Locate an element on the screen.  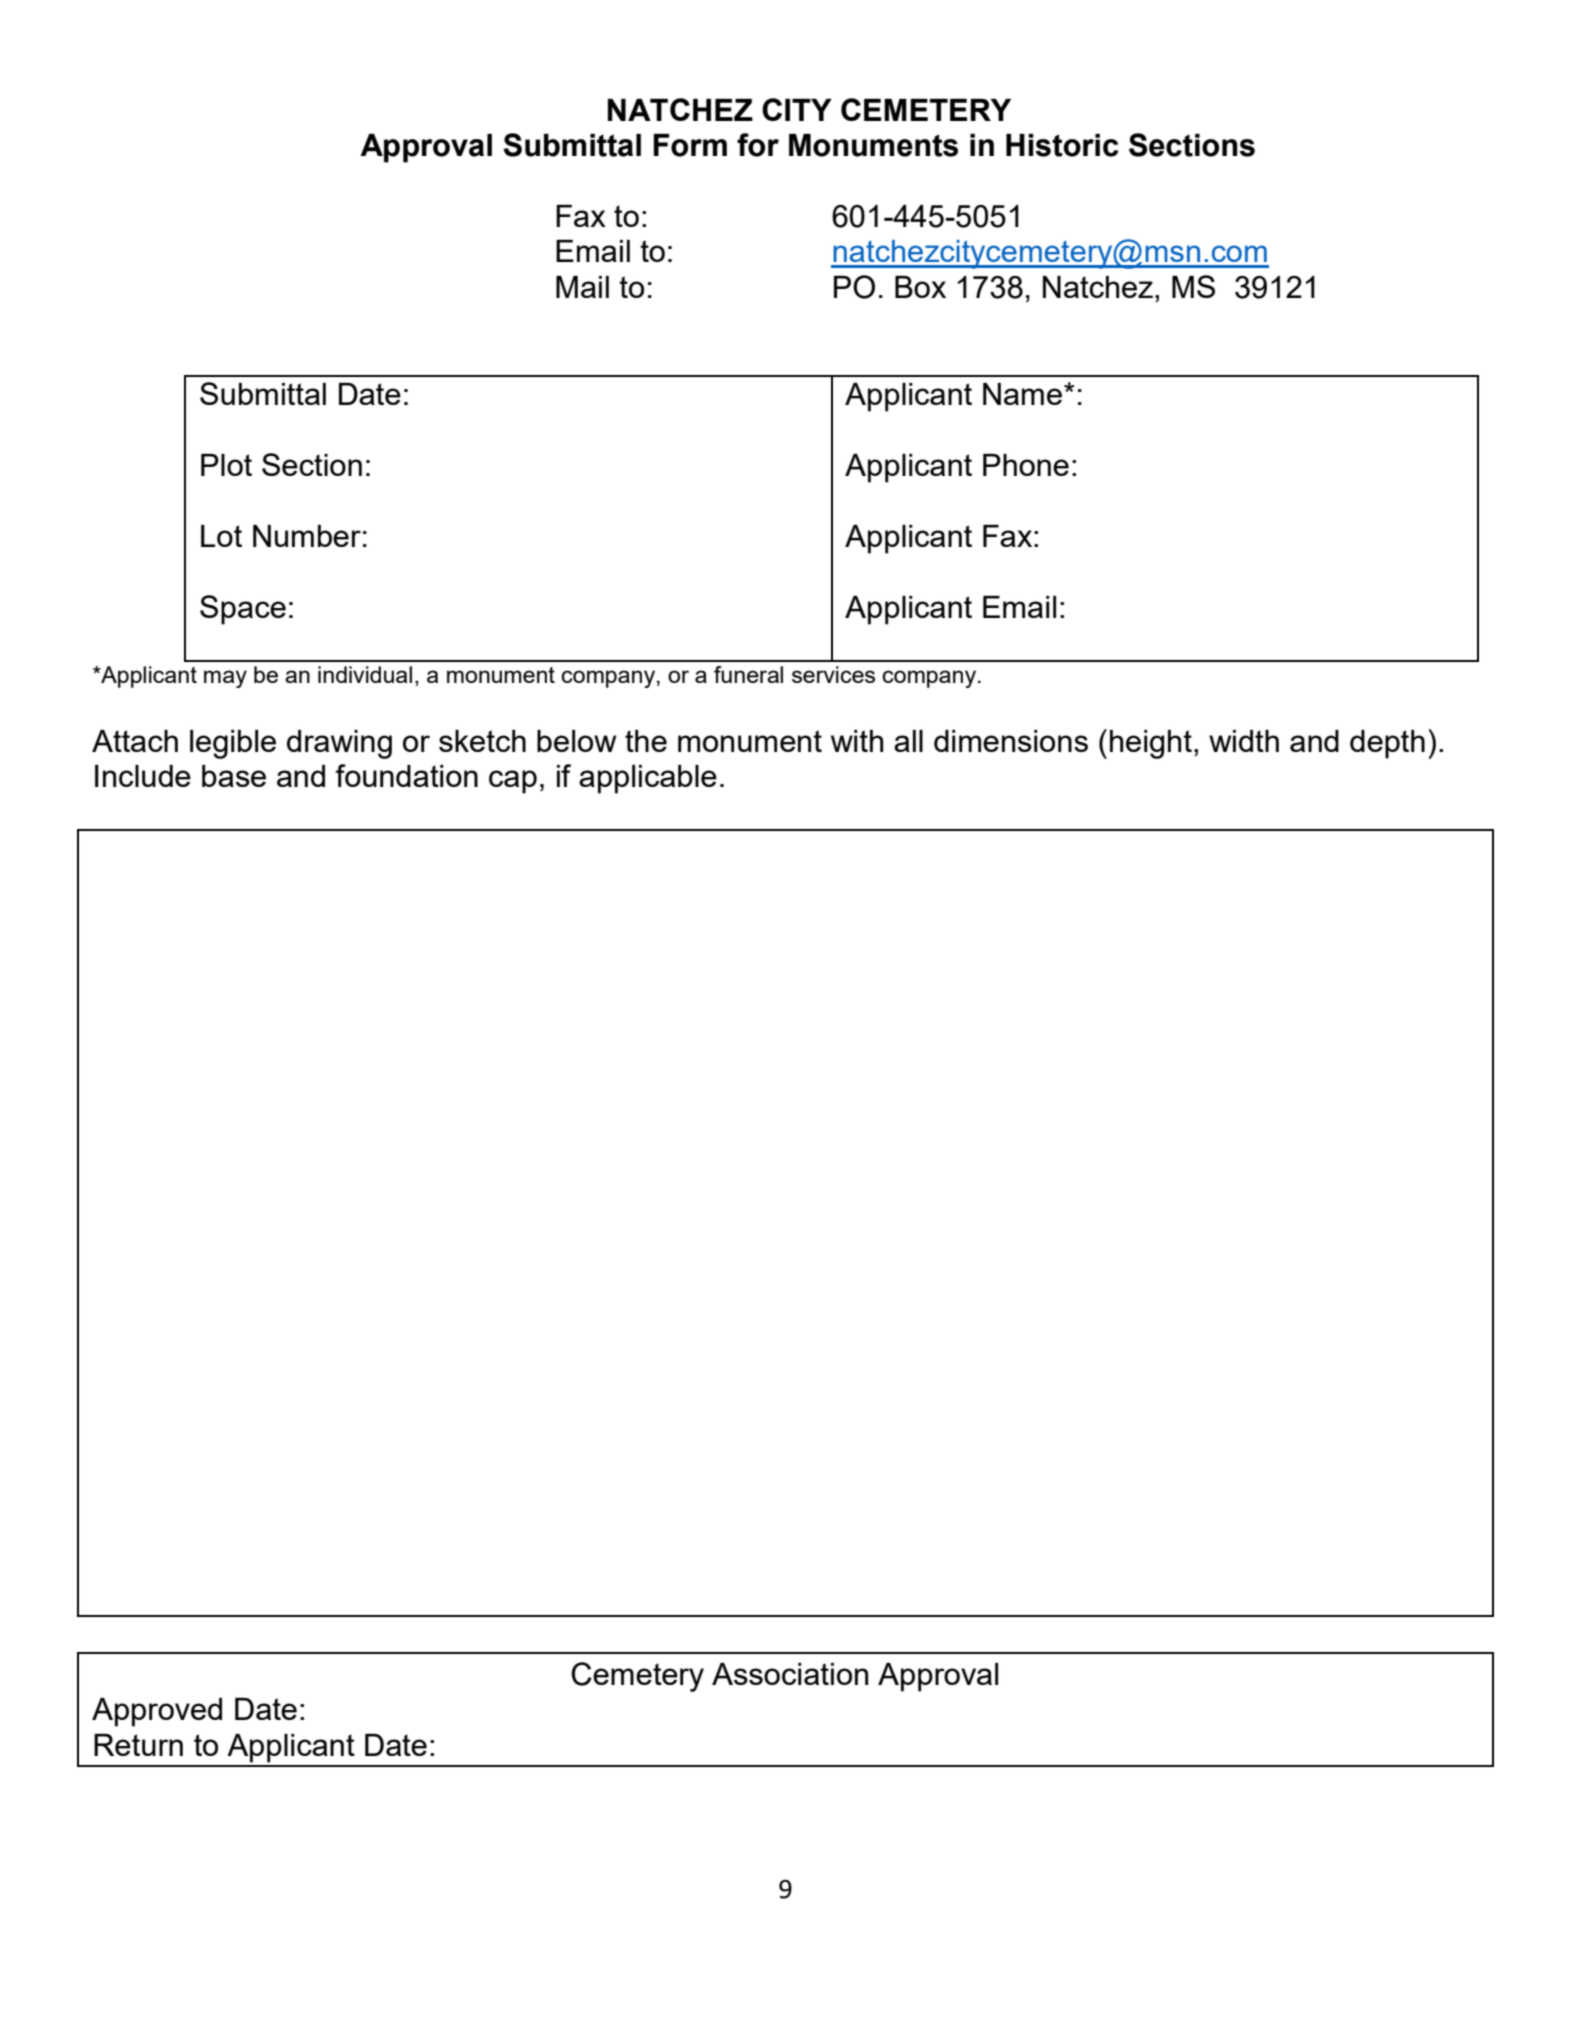
Box is located at coordinates (920, 287).
